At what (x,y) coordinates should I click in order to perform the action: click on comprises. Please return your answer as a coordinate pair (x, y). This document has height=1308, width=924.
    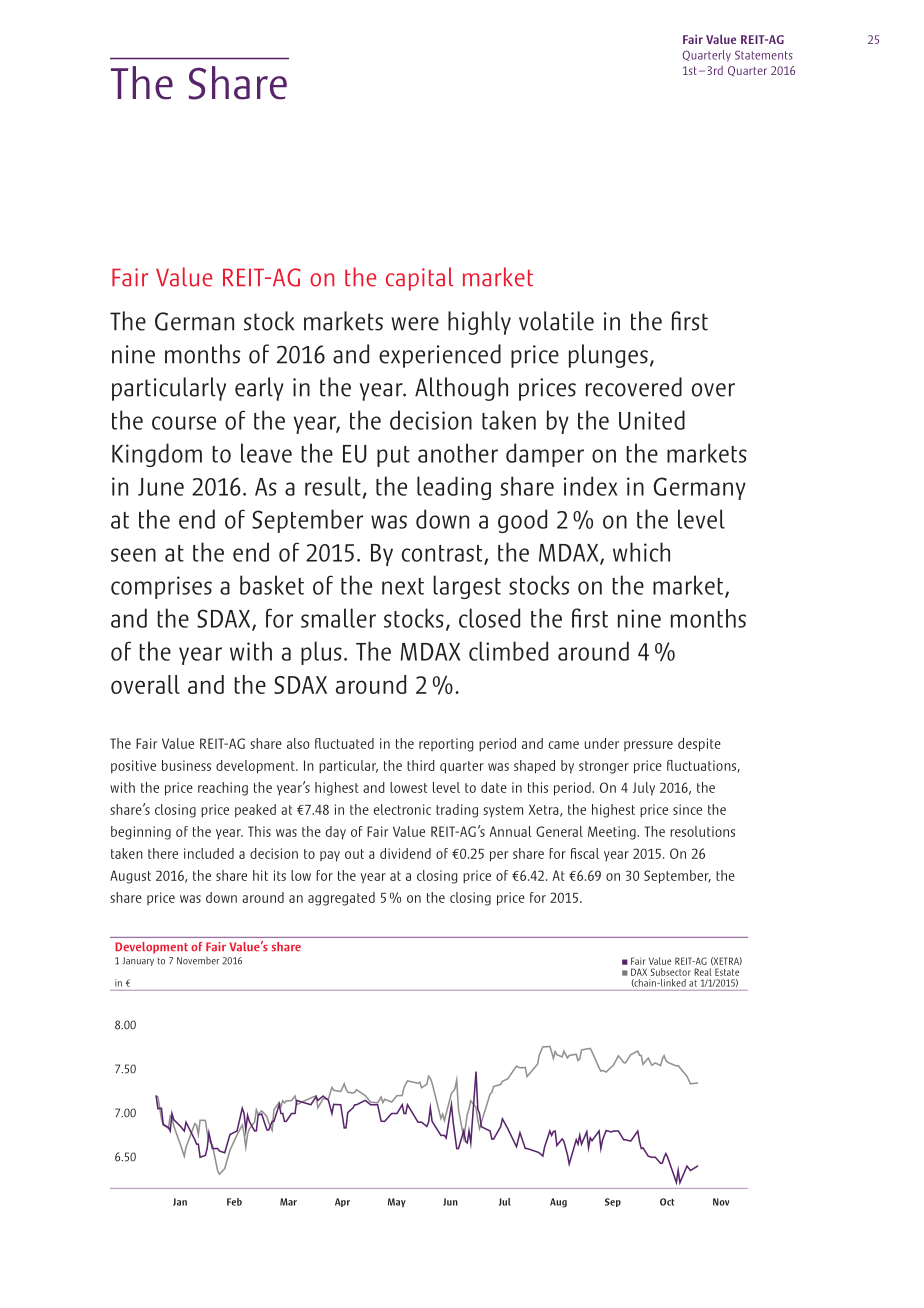
    Looking at the image, I should click on (161, 587).
